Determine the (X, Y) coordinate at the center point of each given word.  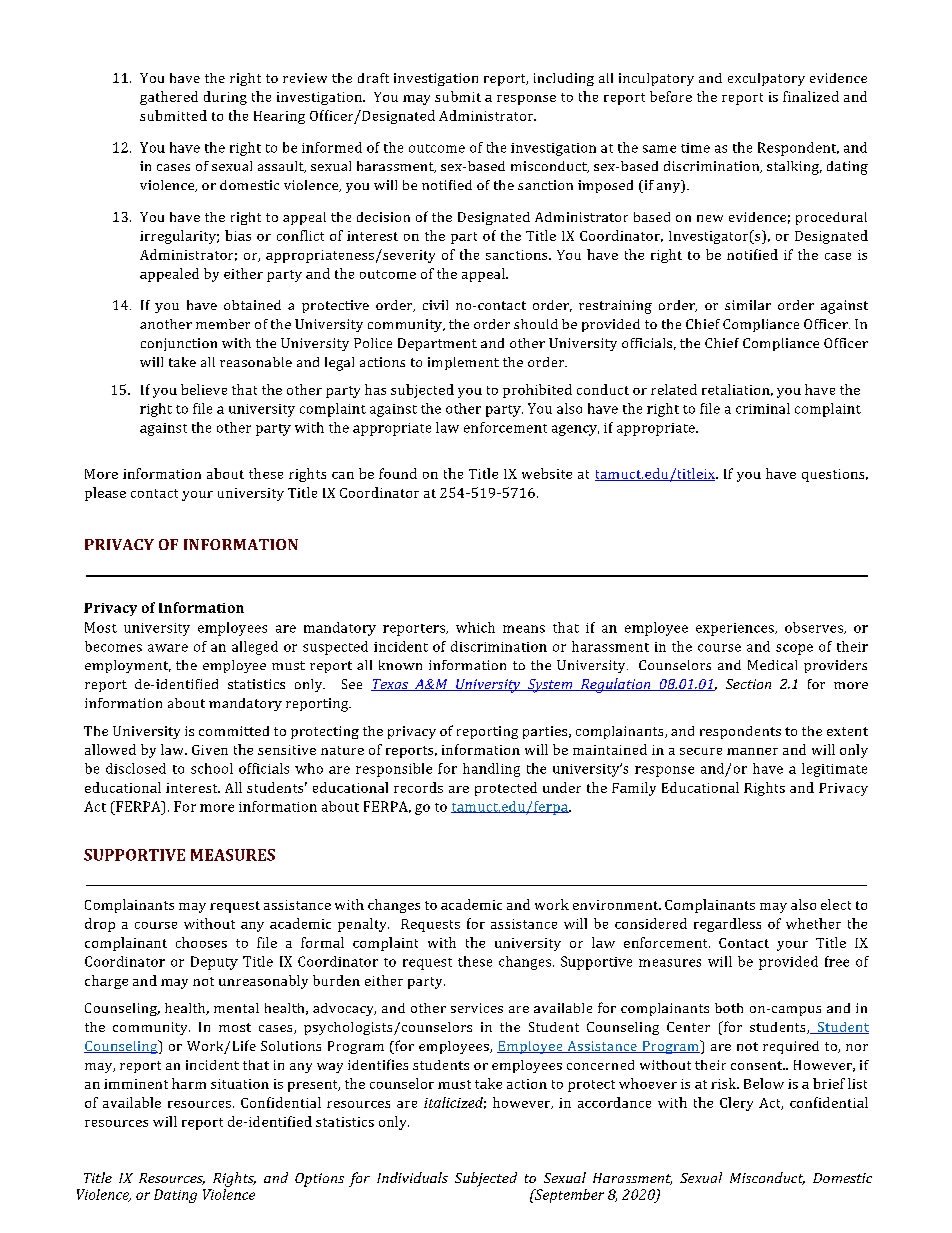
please (105, 494)
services (477, 1008)
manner (752, 751)
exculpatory (766, 79)
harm (189, 1083)
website (547, 473)
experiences (736, 629)
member (223, 324)
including (564, 79)
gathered (169, 98)
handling (491, 770)
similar (748, 305)
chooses (201, 942)
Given (210, 750)
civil (435, 305)
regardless (727, 925)
